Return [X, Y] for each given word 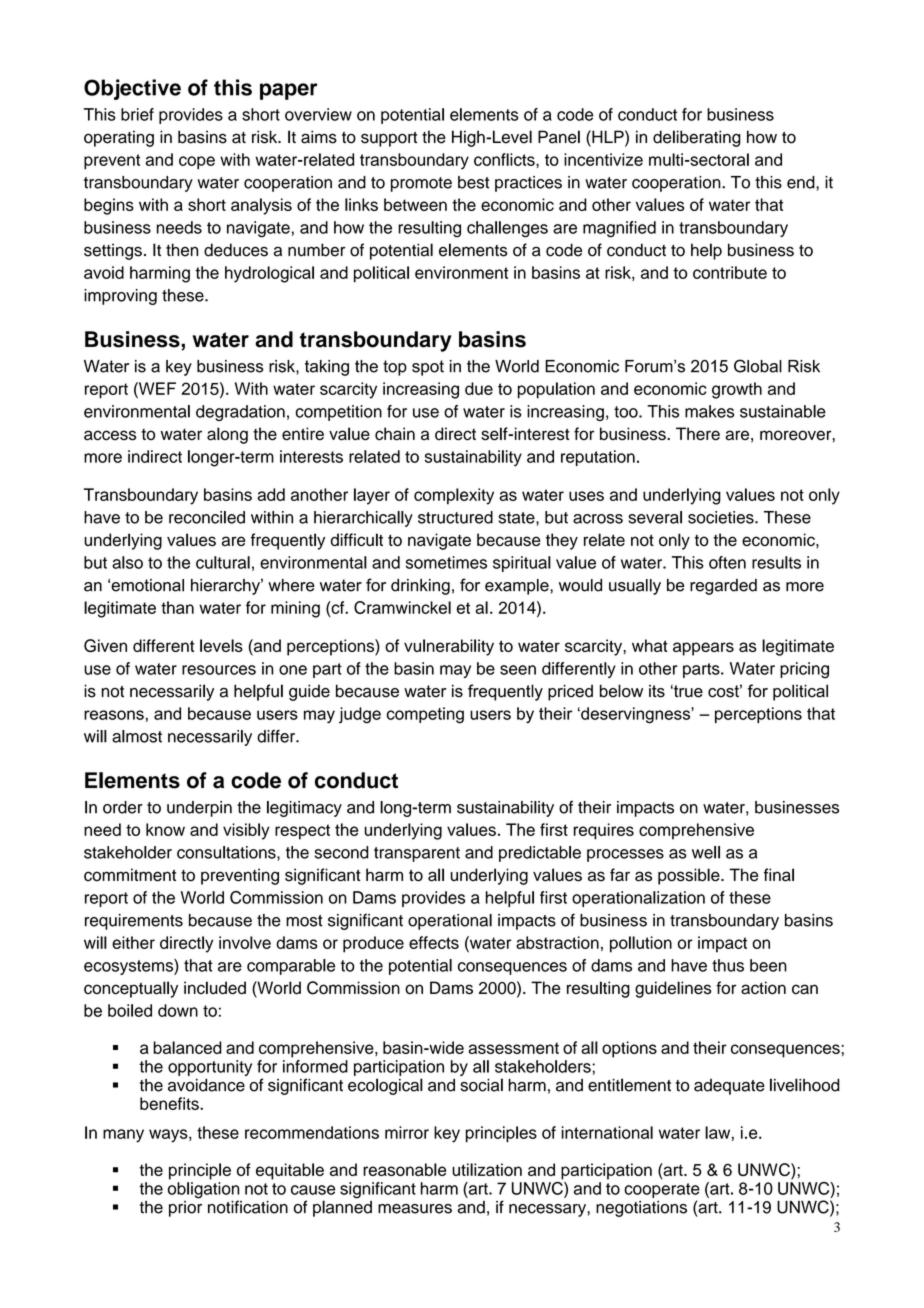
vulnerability [449, 647]
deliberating [697, 138]
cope [197, 163]
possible [690, 876]
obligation [204, 1191]
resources [219, 670]
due [479, 388]
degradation [240, 413]
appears [703, 649]
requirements [134, 922]
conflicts [505, 159]
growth [737, 390]
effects [434, 942]
